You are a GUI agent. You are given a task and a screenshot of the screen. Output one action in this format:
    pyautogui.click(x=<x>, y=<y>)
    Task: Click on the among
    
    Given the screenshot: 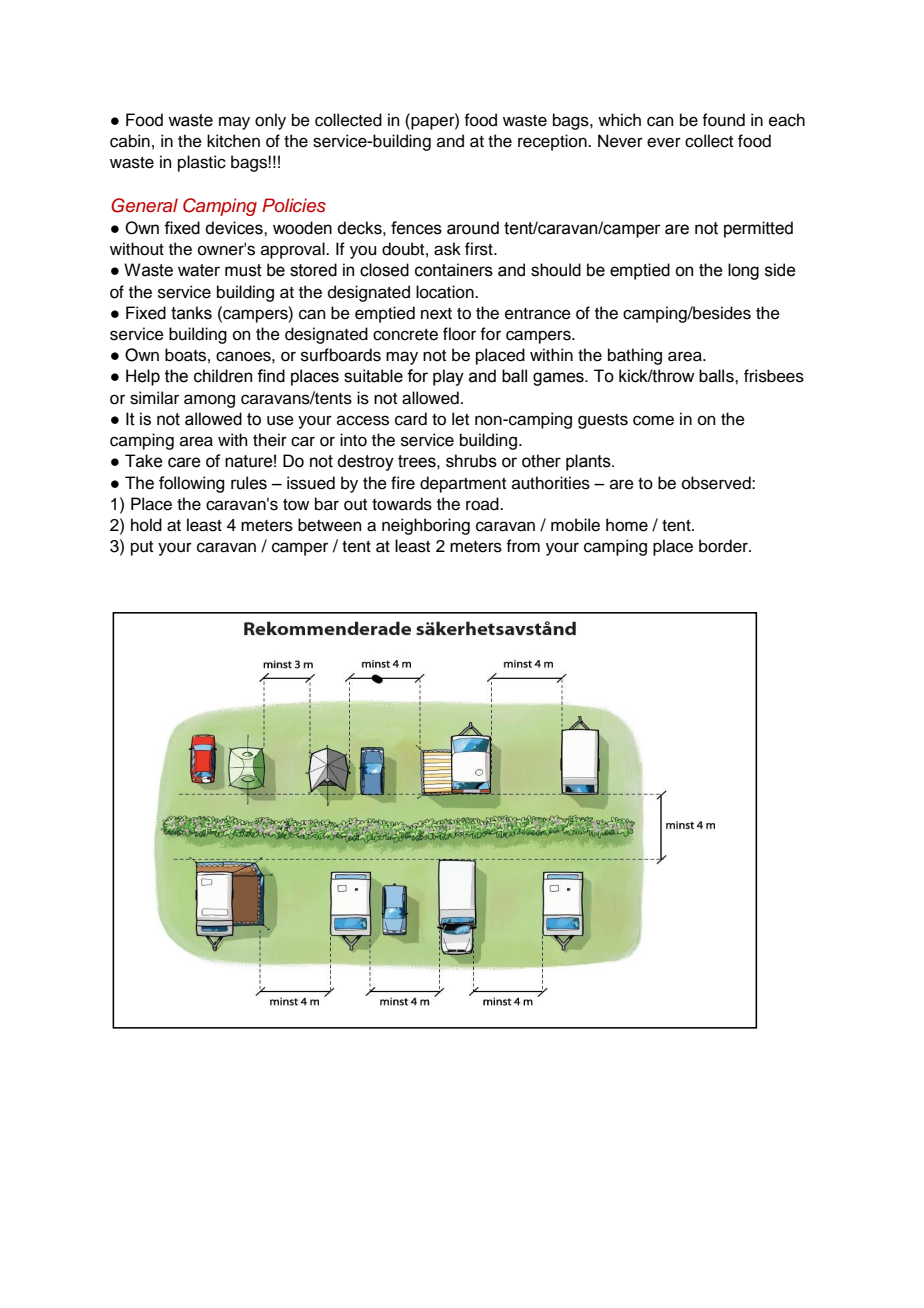 What is the action you would take?
    pyautogui.click(x=209, y=401)
